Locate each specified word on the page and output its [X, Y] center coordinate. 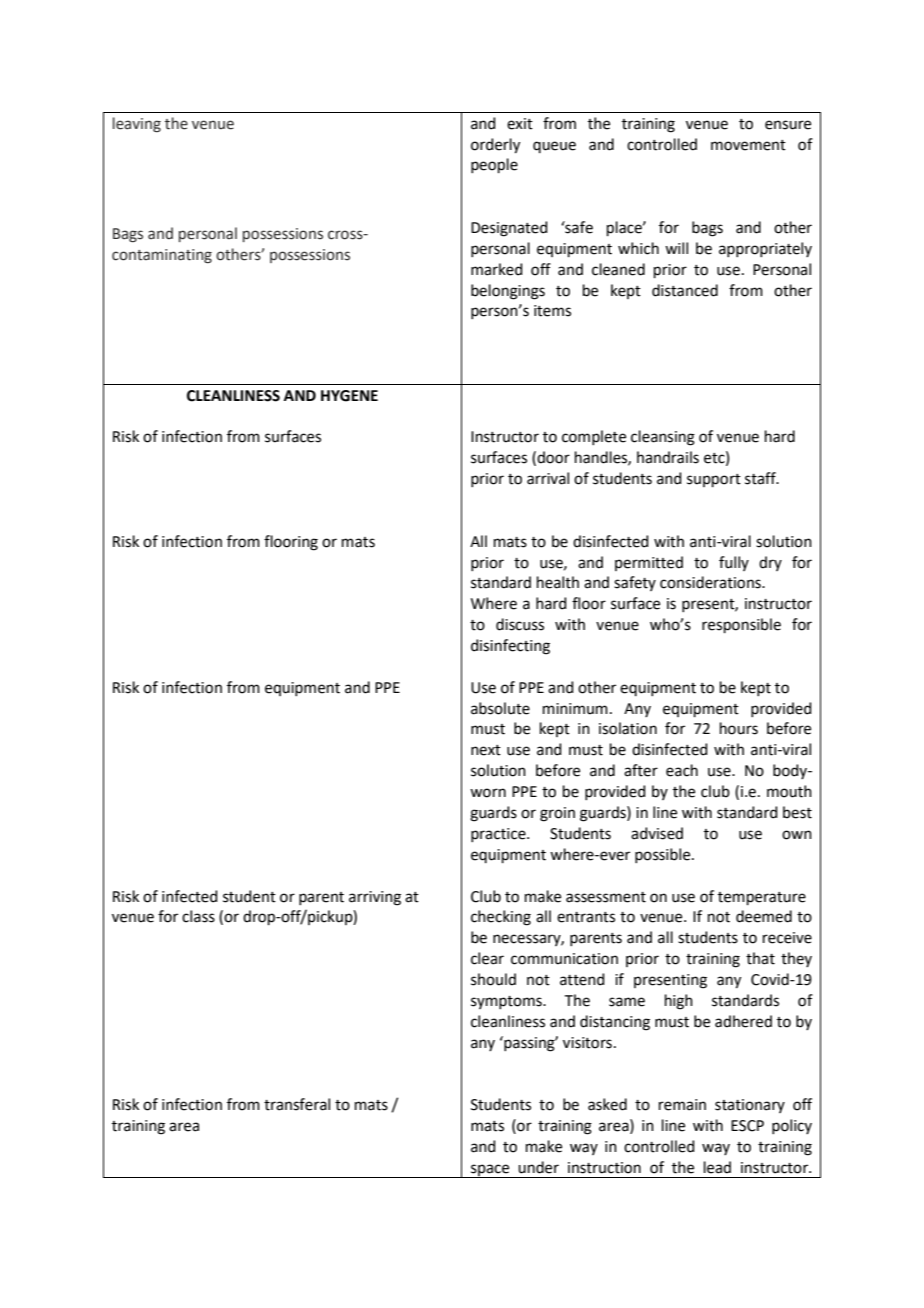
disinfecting [510, 647]
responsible [741, 625]
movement [748, 145]
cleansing [663, 438]
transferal [297, 1104]
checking [501, 918]
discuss [520, 624]
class [198, 916]
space [490, 1171]
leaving [137, 124]
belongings [508, 292]
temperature [762, 898]
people [494, 165]
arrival [548, 478]
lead [717, 1167]
